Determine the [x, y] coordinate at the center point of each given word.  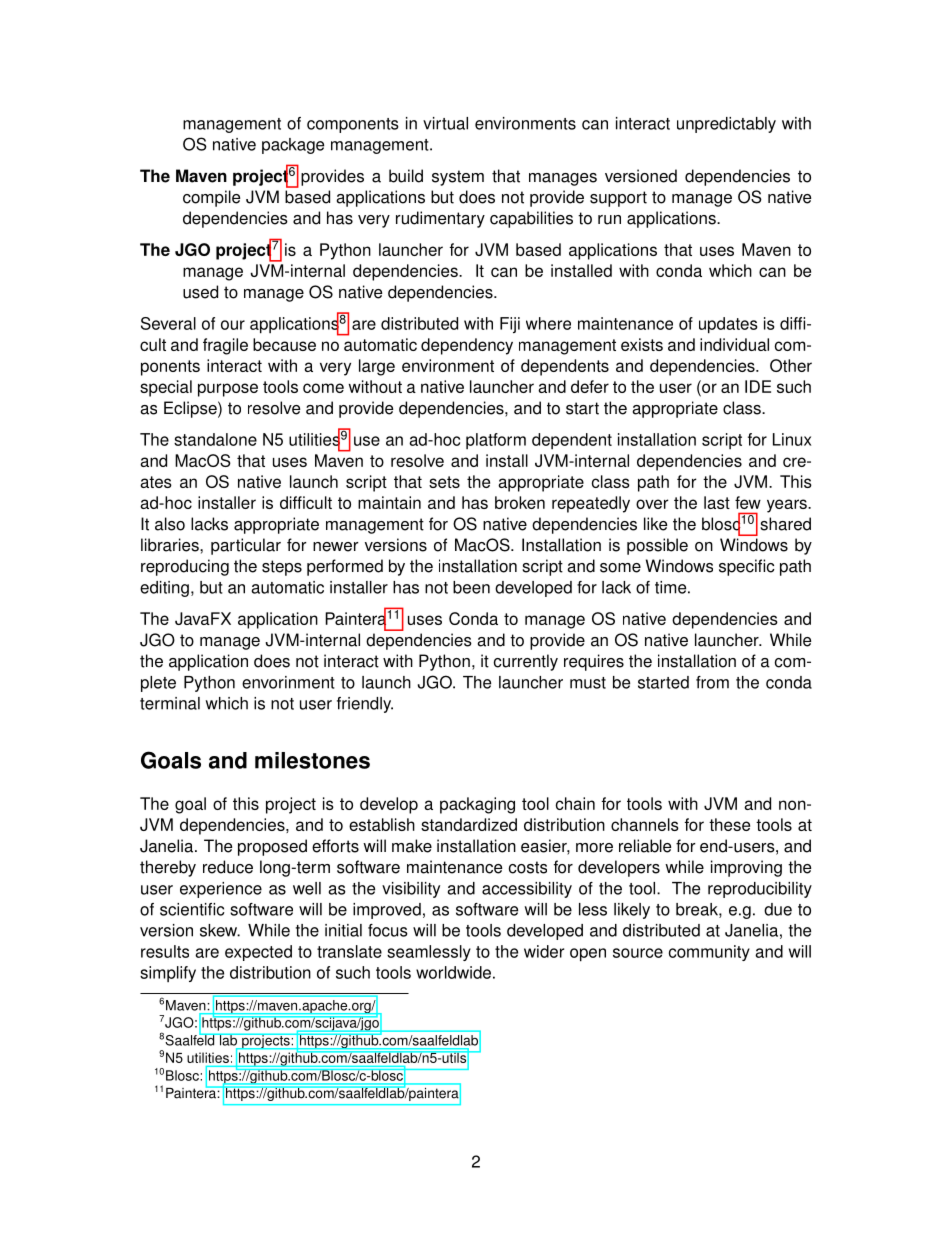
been [471, 587]
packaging [477, 805]
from [712, 682]
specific [747, 567]
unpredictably [726, 125]
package [293, 146]
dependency [467, 346]
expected [258, 953]
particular [246, 546]
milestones [312, 760]
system [458, 178]
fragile [225, 346]
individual [734, 344]
